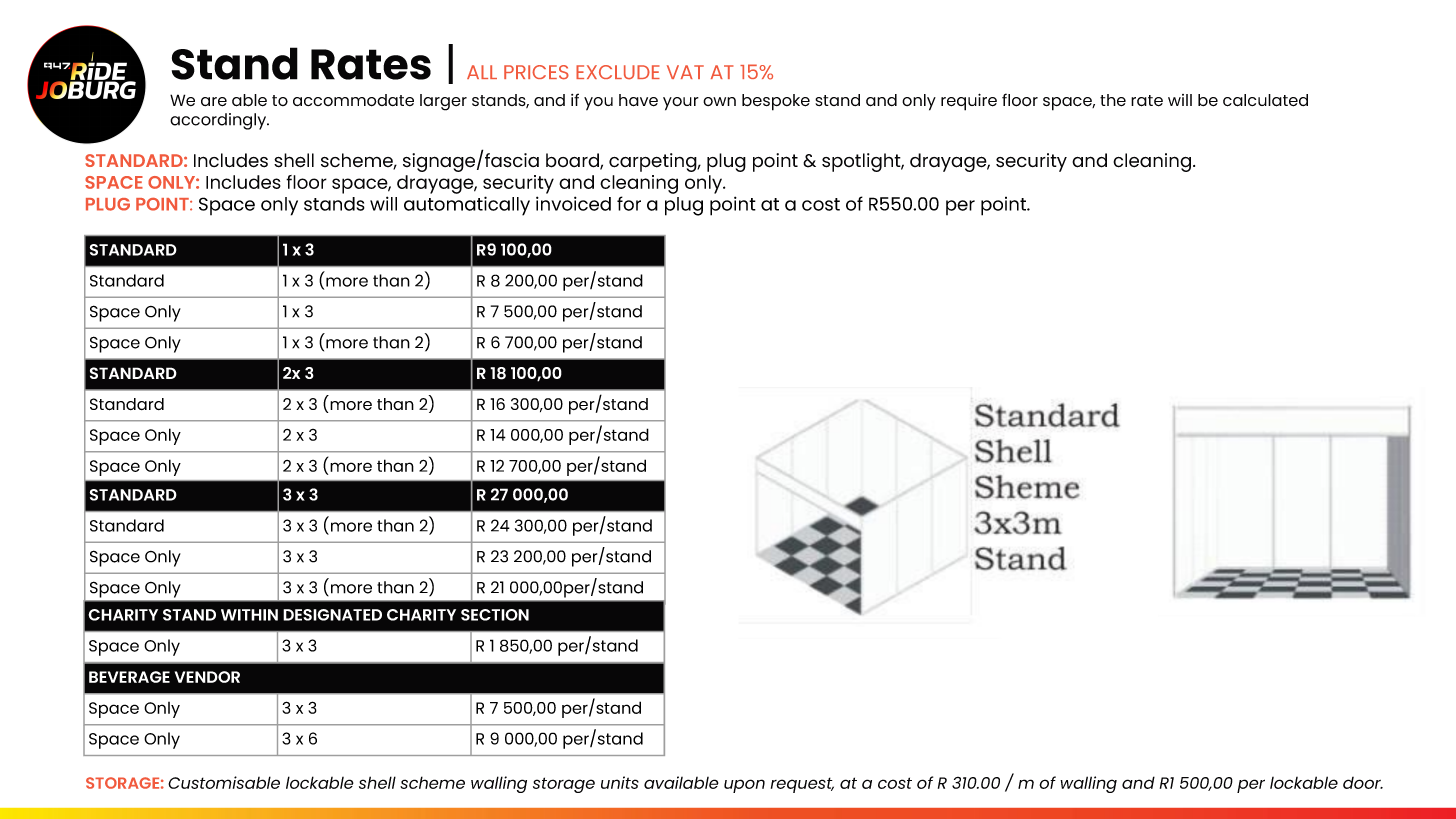 The image size is (1456, 819). What do you see at coordinates (214, 102) in the screenshot?
I see `are` at bounding box center [214, 102].
